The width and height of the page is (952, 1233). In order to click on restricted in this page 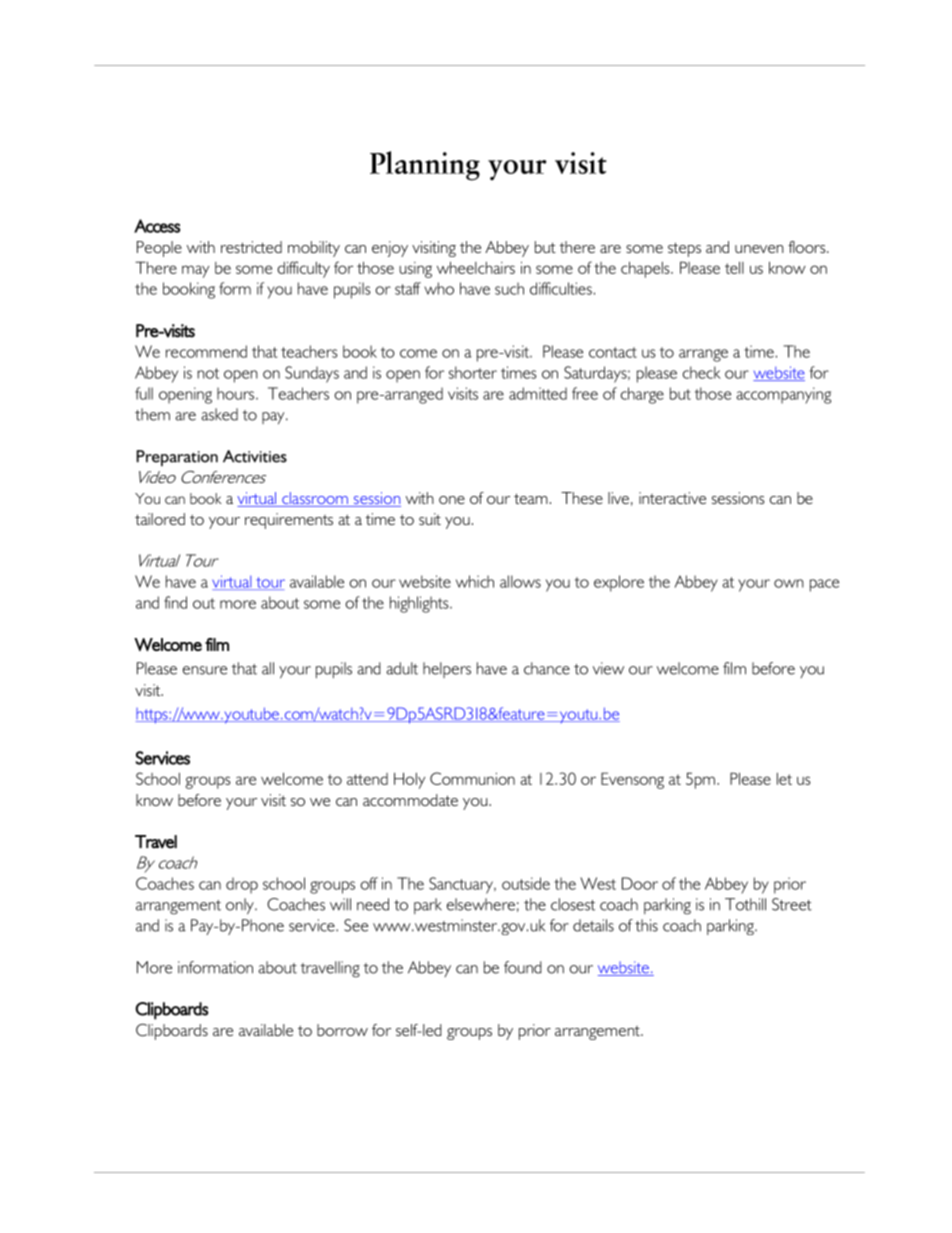, I will do `click(251, 247)`.
